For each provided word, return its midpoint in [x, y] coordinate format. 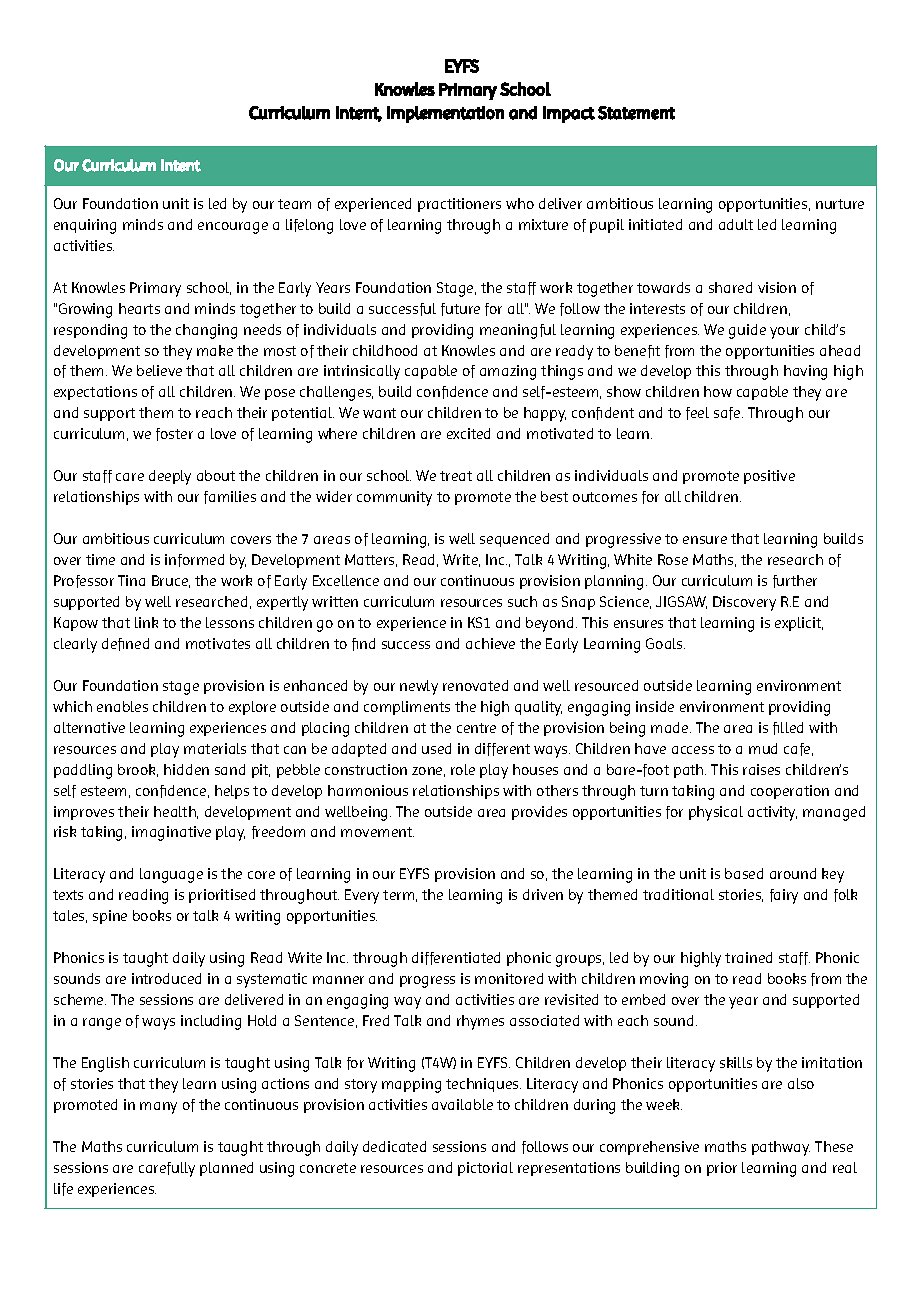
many [158, 1108]
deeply [170, 477]
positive [769, 477]
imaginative [171, 833]
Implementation [445, 114]
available [462, 1104]
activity [772, 813]
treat [456, 476]
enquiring [85, 226]
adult [736, 224]
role [463, 769]
